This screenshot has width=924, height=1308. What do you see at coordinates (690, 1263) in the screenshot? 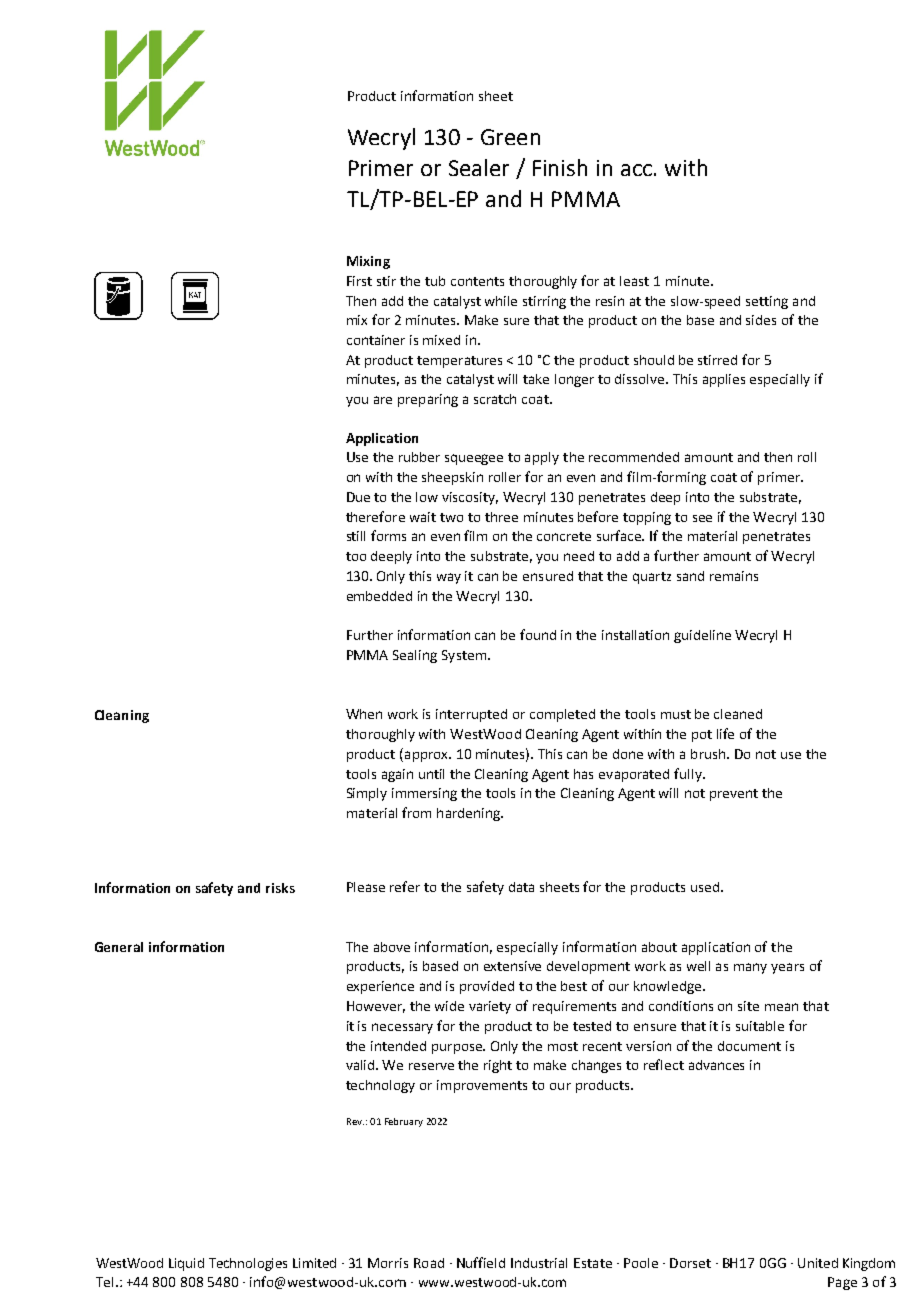
I see `Dorset` at bounding box center [690, 1263].
